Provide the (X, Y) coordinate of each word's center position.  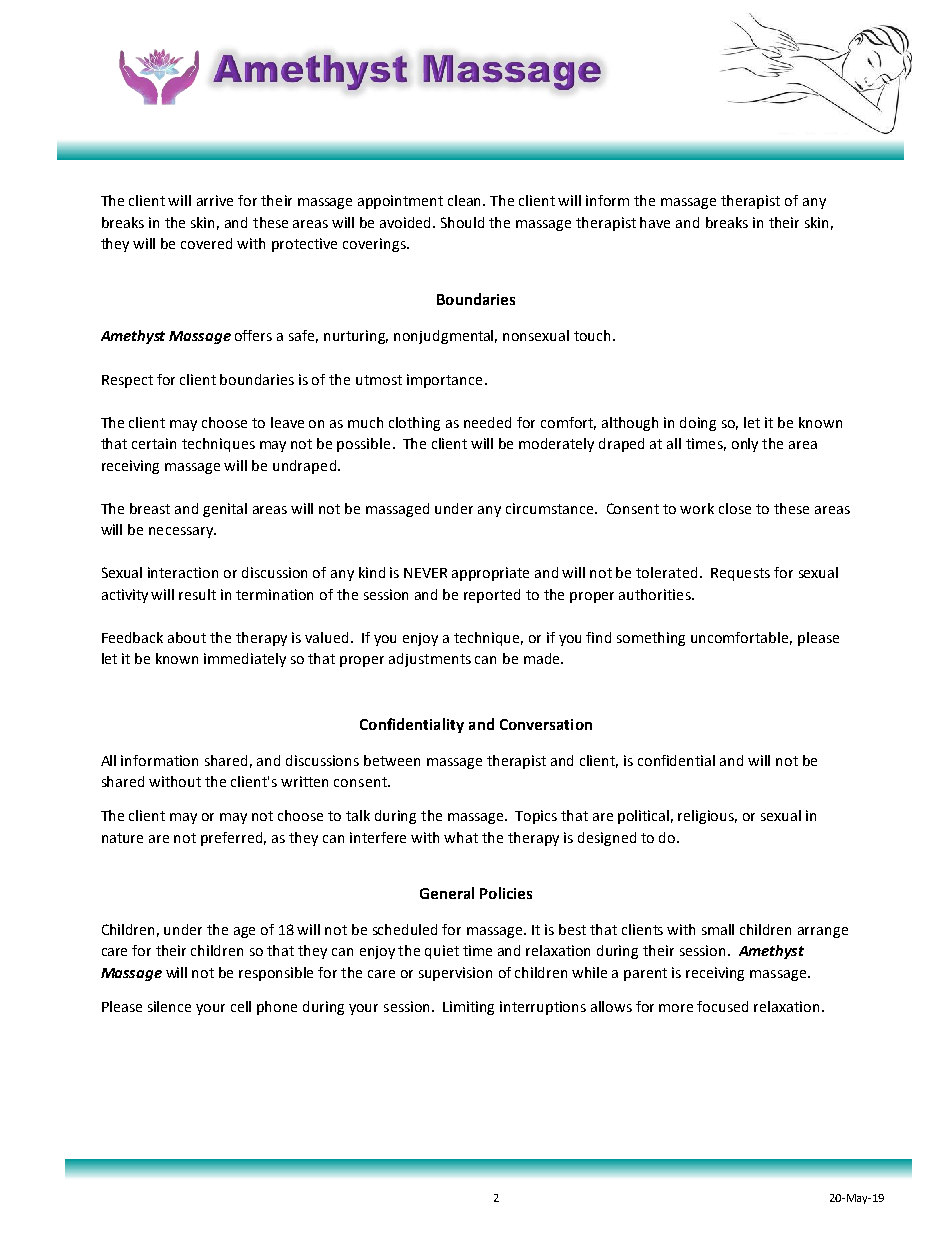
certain (154, 443)
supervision (455, 974)
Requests (740, 574)
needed (487, 422)
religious (707, 817)
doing (698, 424)
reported (492, 596)
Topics (536, 817)
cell (241, 1006)
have (655, 222)
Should (462, 222)
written (304, 781)
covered (206, 243)
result (197, 594)
